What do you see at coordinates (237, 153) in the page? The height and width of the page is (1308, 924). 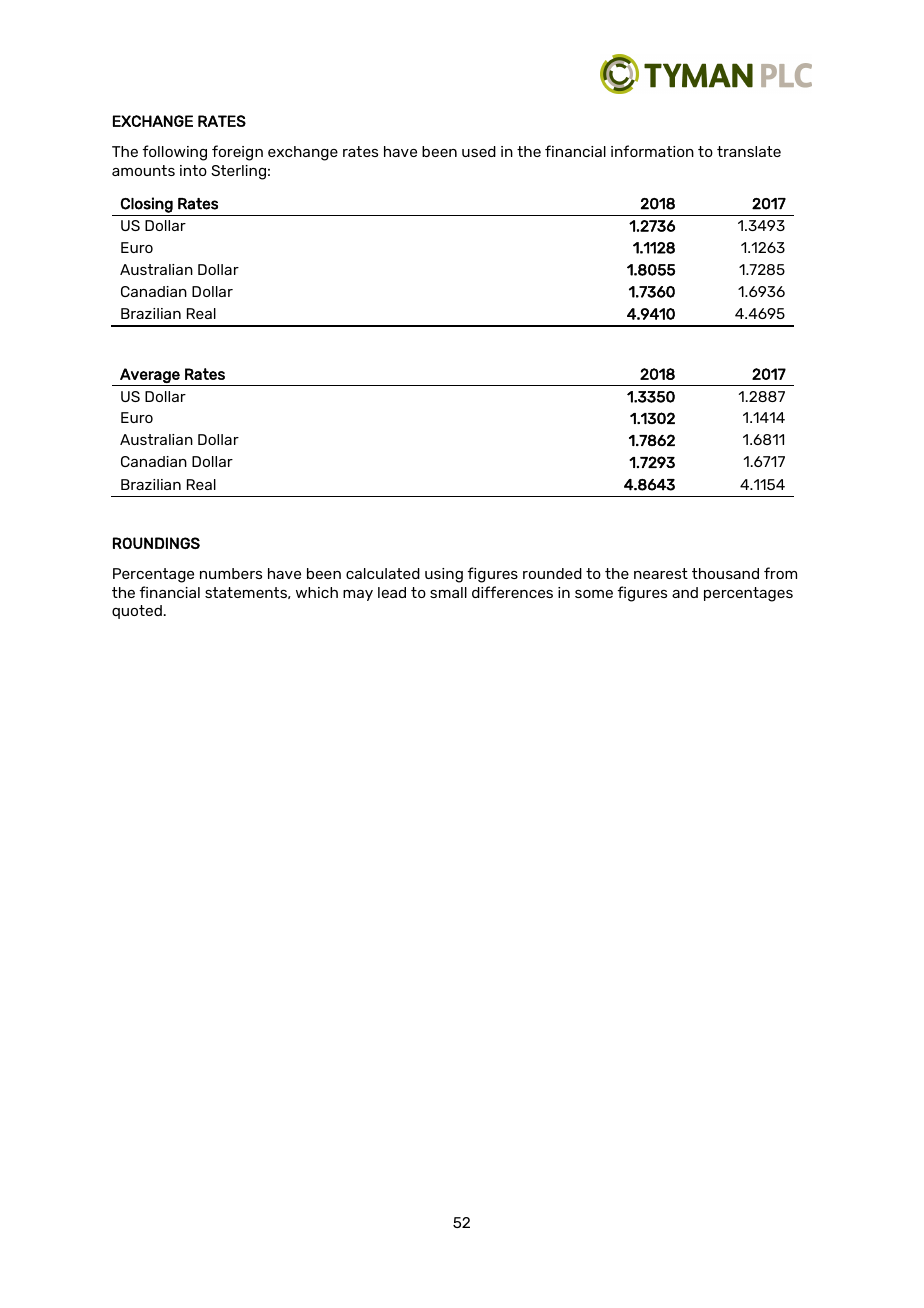 I see `foreign` at bounding box center [237, 153].
